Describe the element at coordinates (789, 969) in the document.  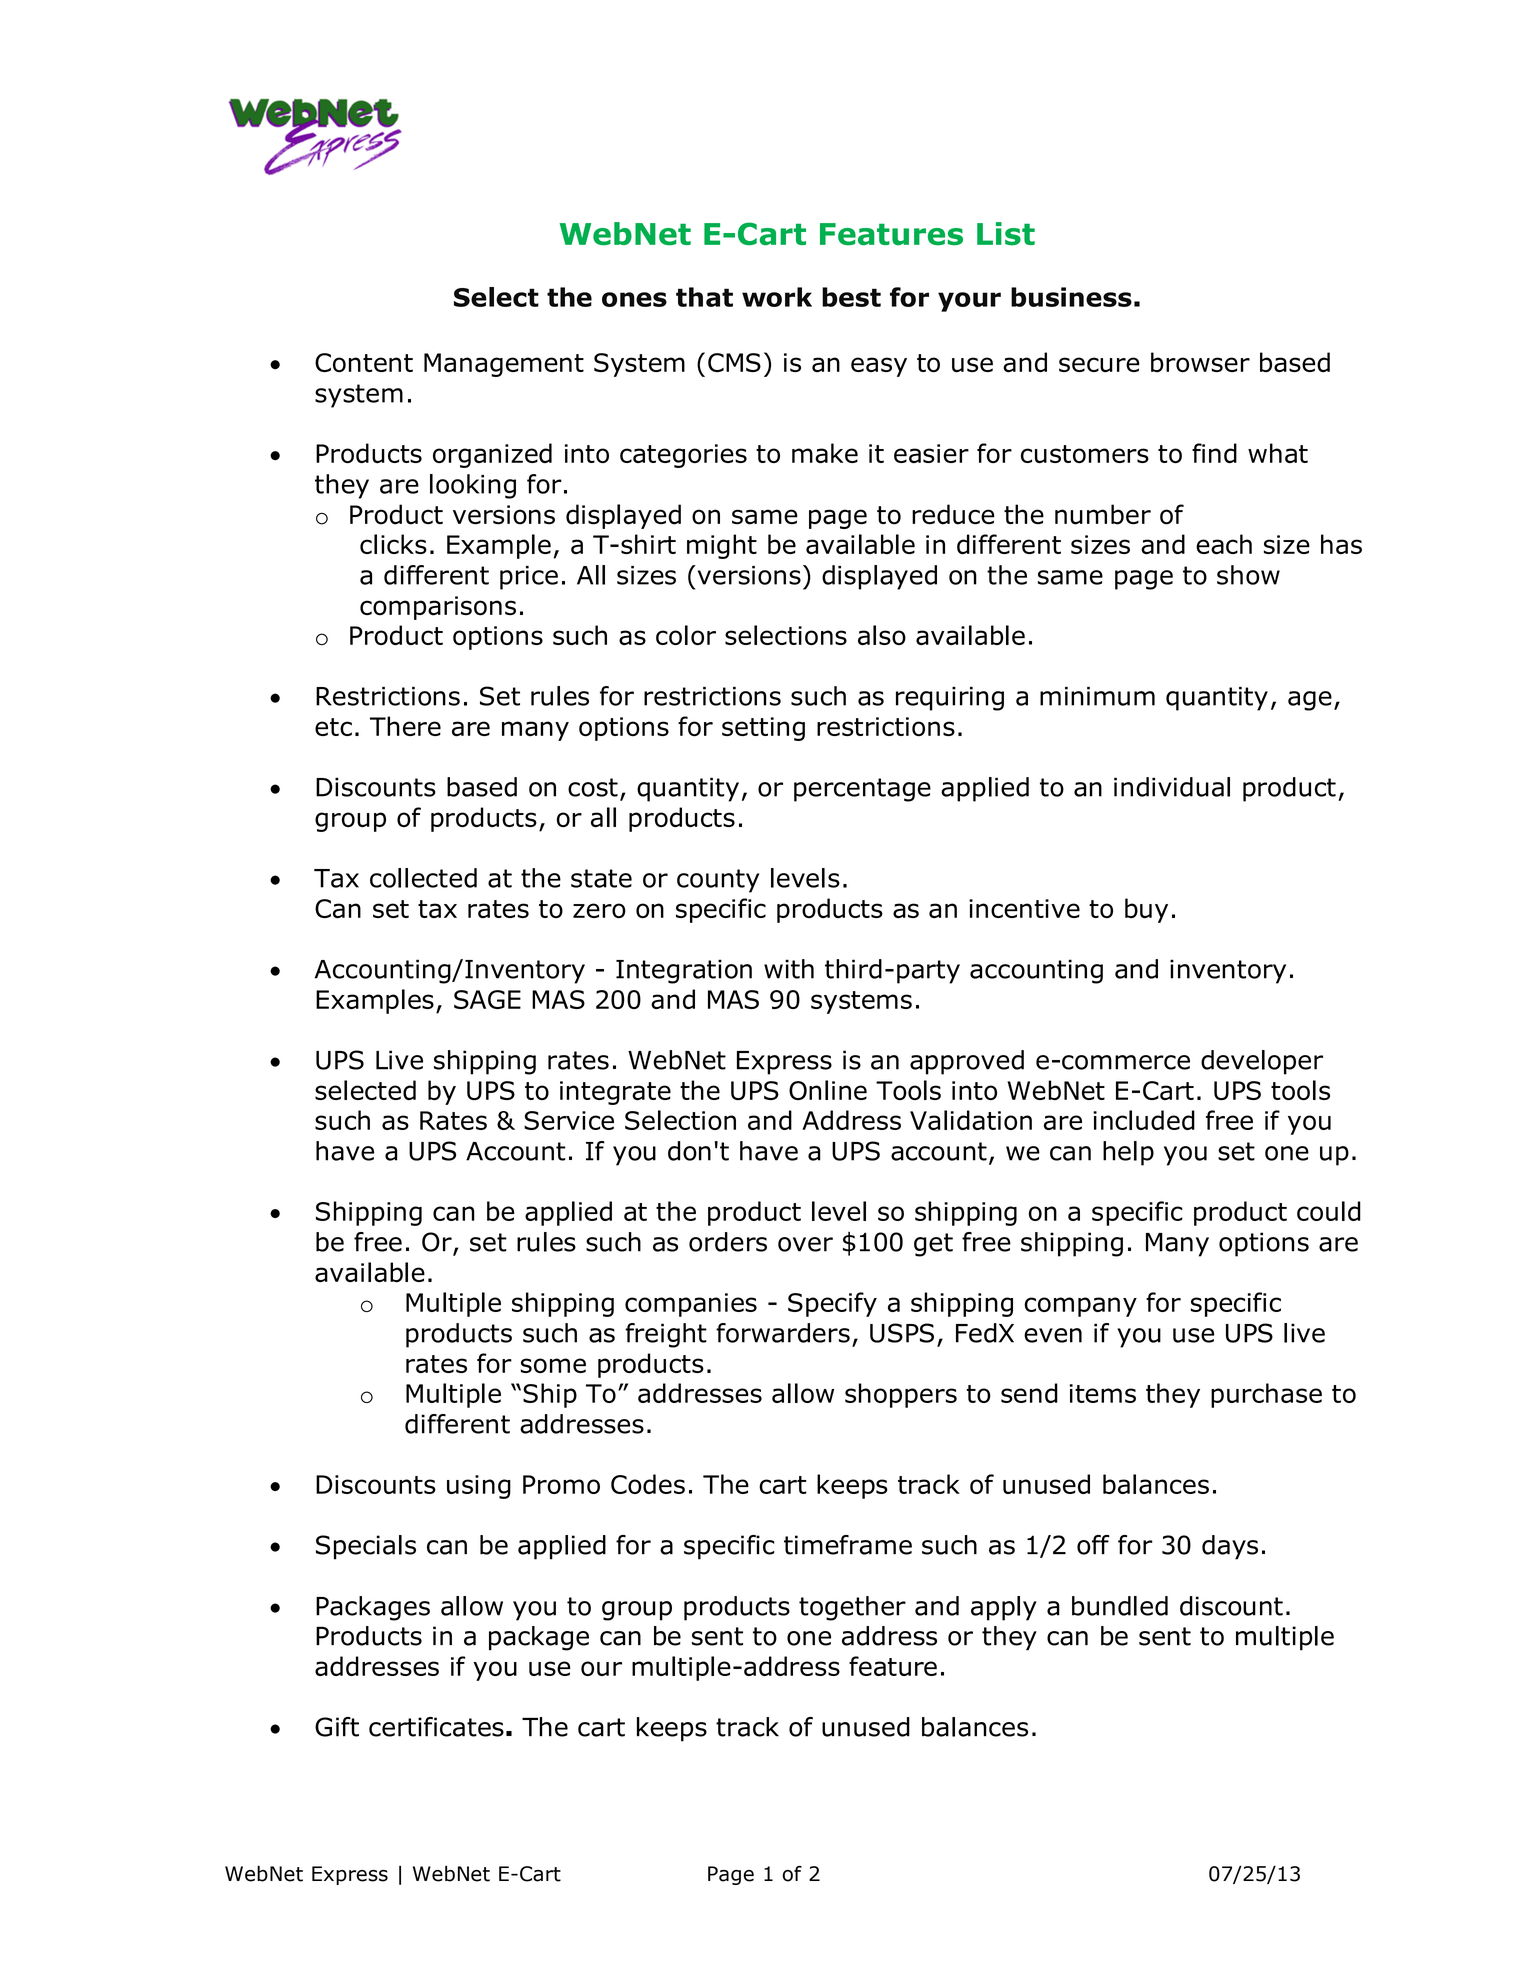
I see `with` at that location.
